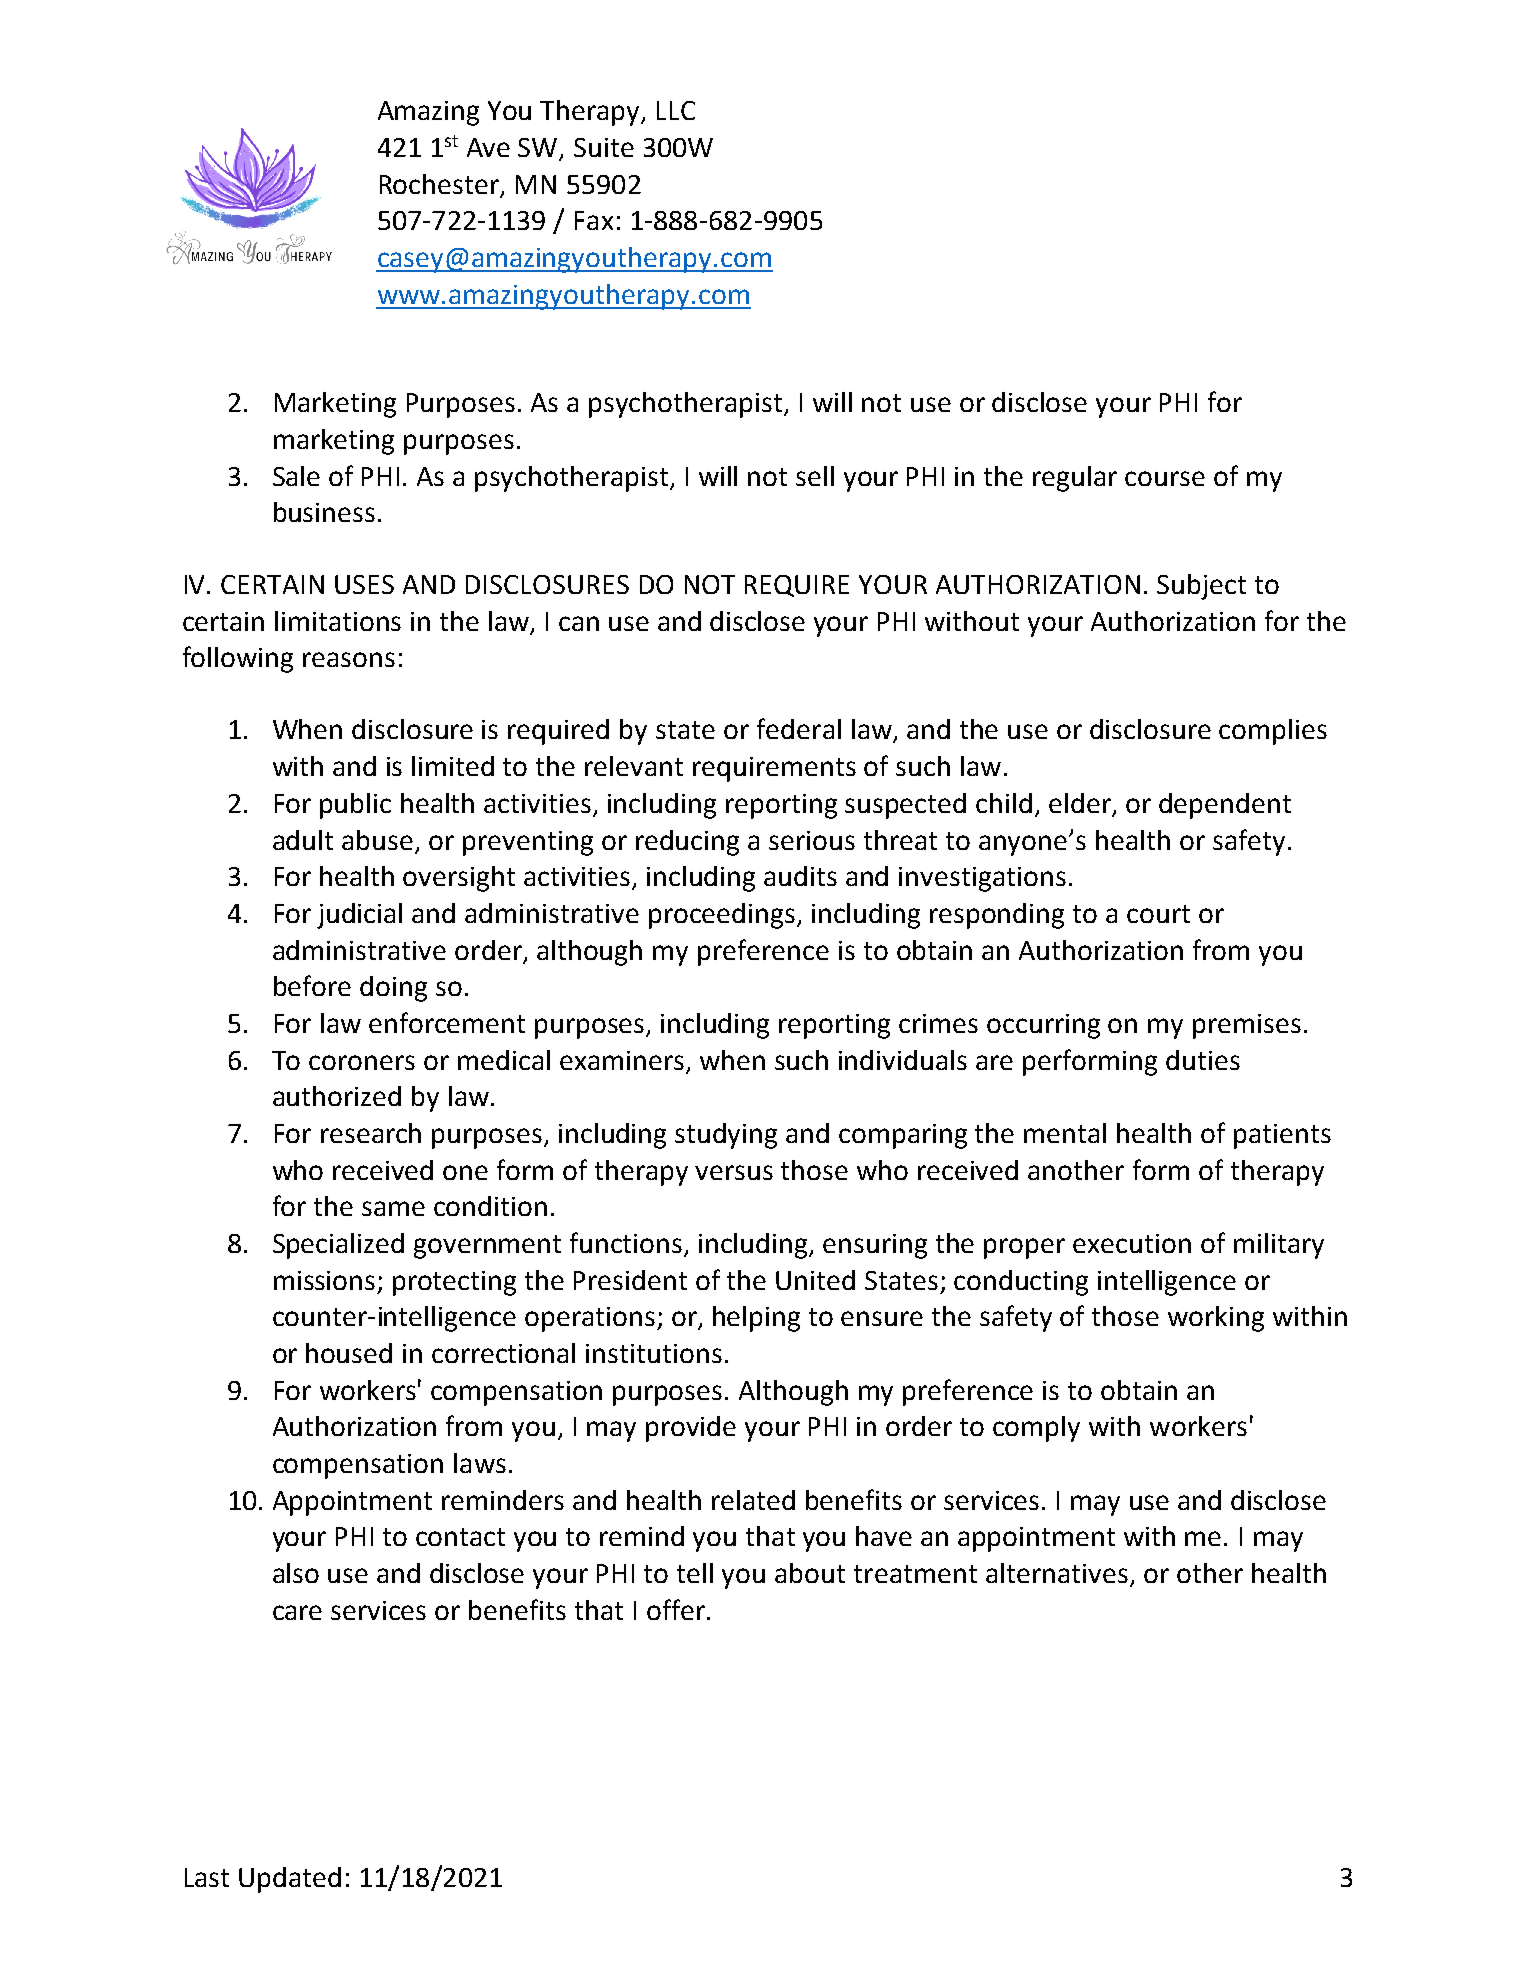 Image resolution: width=1533 pixels, height=1984 pixels. I want to click on offer, so click(676, 1609).
